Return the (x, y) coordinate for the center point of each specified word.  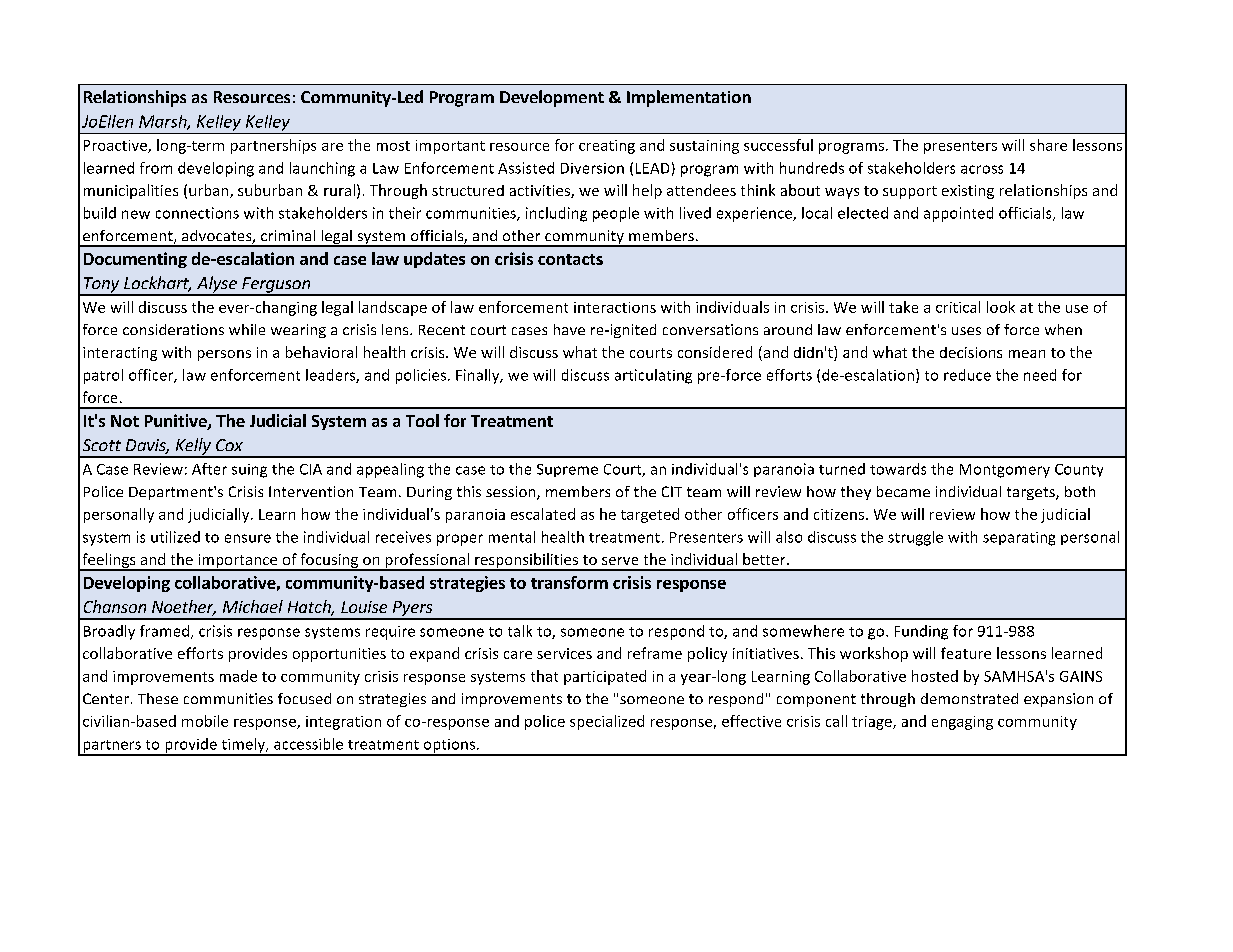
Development (552, 98)
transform (569, 582)
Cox (229, 445)
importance (238, 562)
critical (958, 307)
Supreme (567, 470)
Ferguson (276, 286)
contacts (570, 259)
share (1048, 145)
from (156, 168)
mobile (205, 721)
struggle (915, 538)
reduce (967, 375)
